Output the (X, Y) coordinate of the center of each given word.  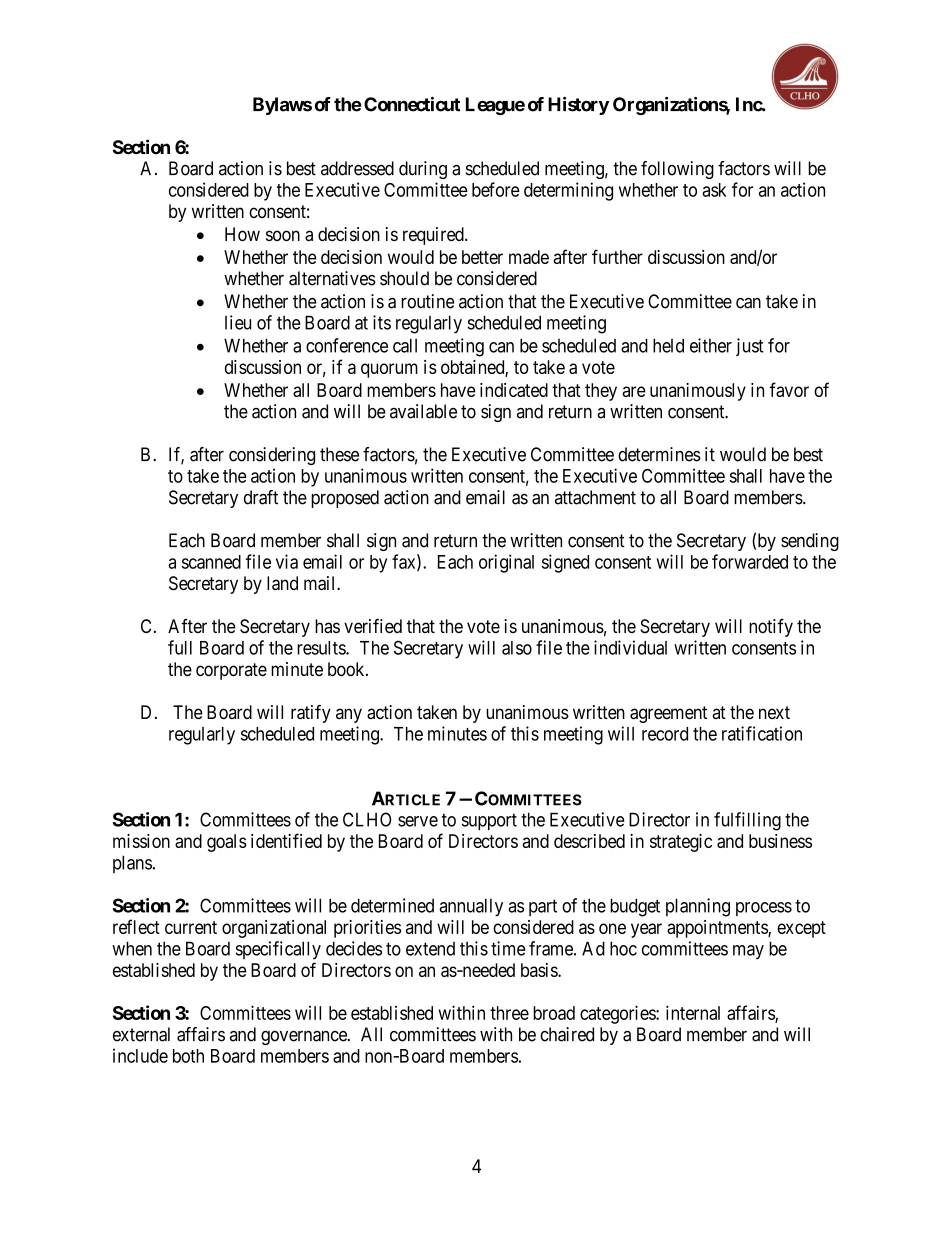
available (423, 411)
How (242, 234)
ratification (762, 733)
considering (272, 456)
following (677, 170)
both (188, 1056)
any (349, 715)
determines (659, 454)
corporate (231, 671)
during (423, 170)
